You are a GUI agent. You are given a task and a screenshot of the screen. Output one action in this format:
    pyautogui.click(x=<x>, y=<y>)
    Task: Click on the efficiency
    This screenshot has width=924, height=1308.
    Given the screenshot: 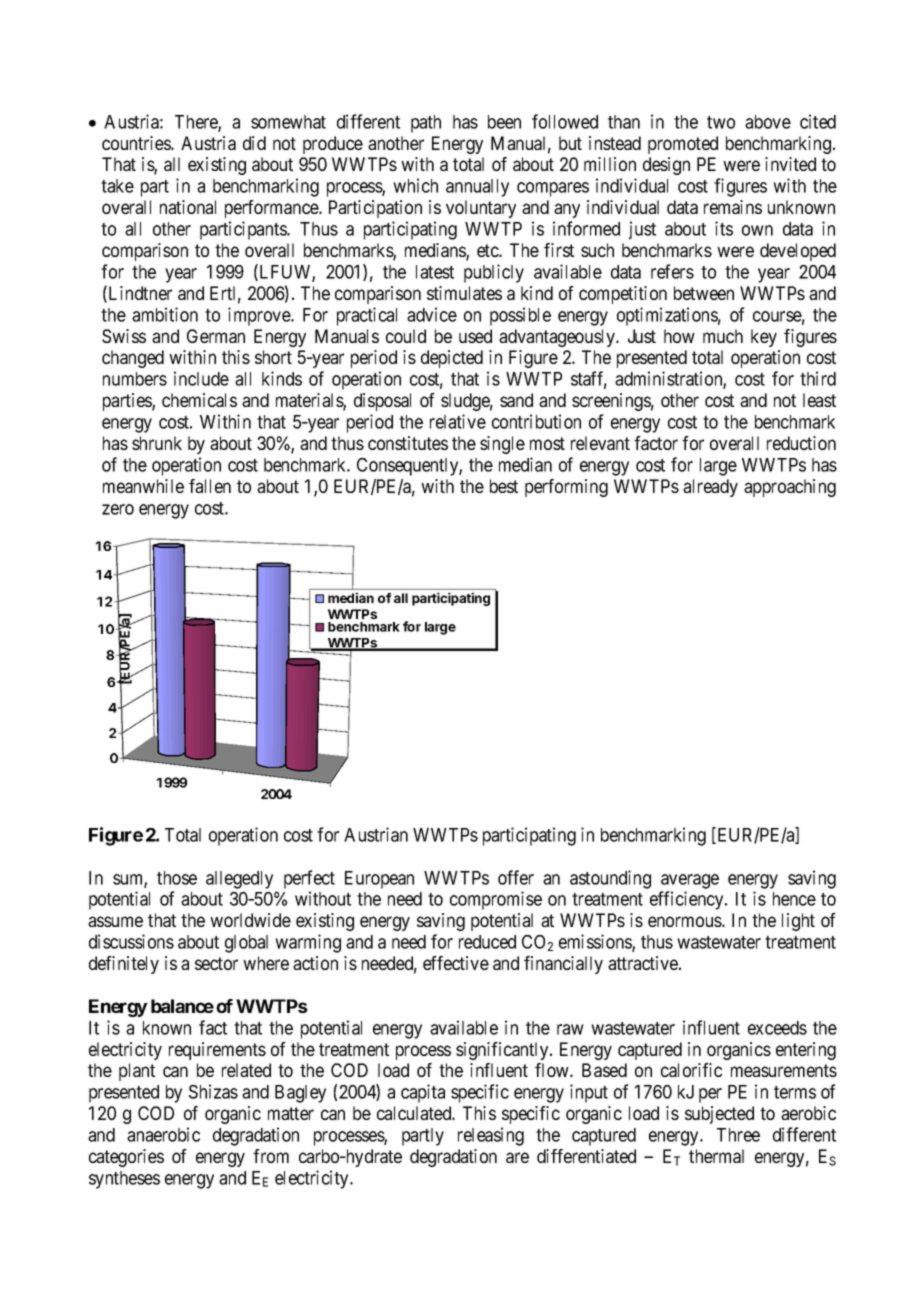 What is the action you would take?
    pyautogui.click(x=688, y=900)
